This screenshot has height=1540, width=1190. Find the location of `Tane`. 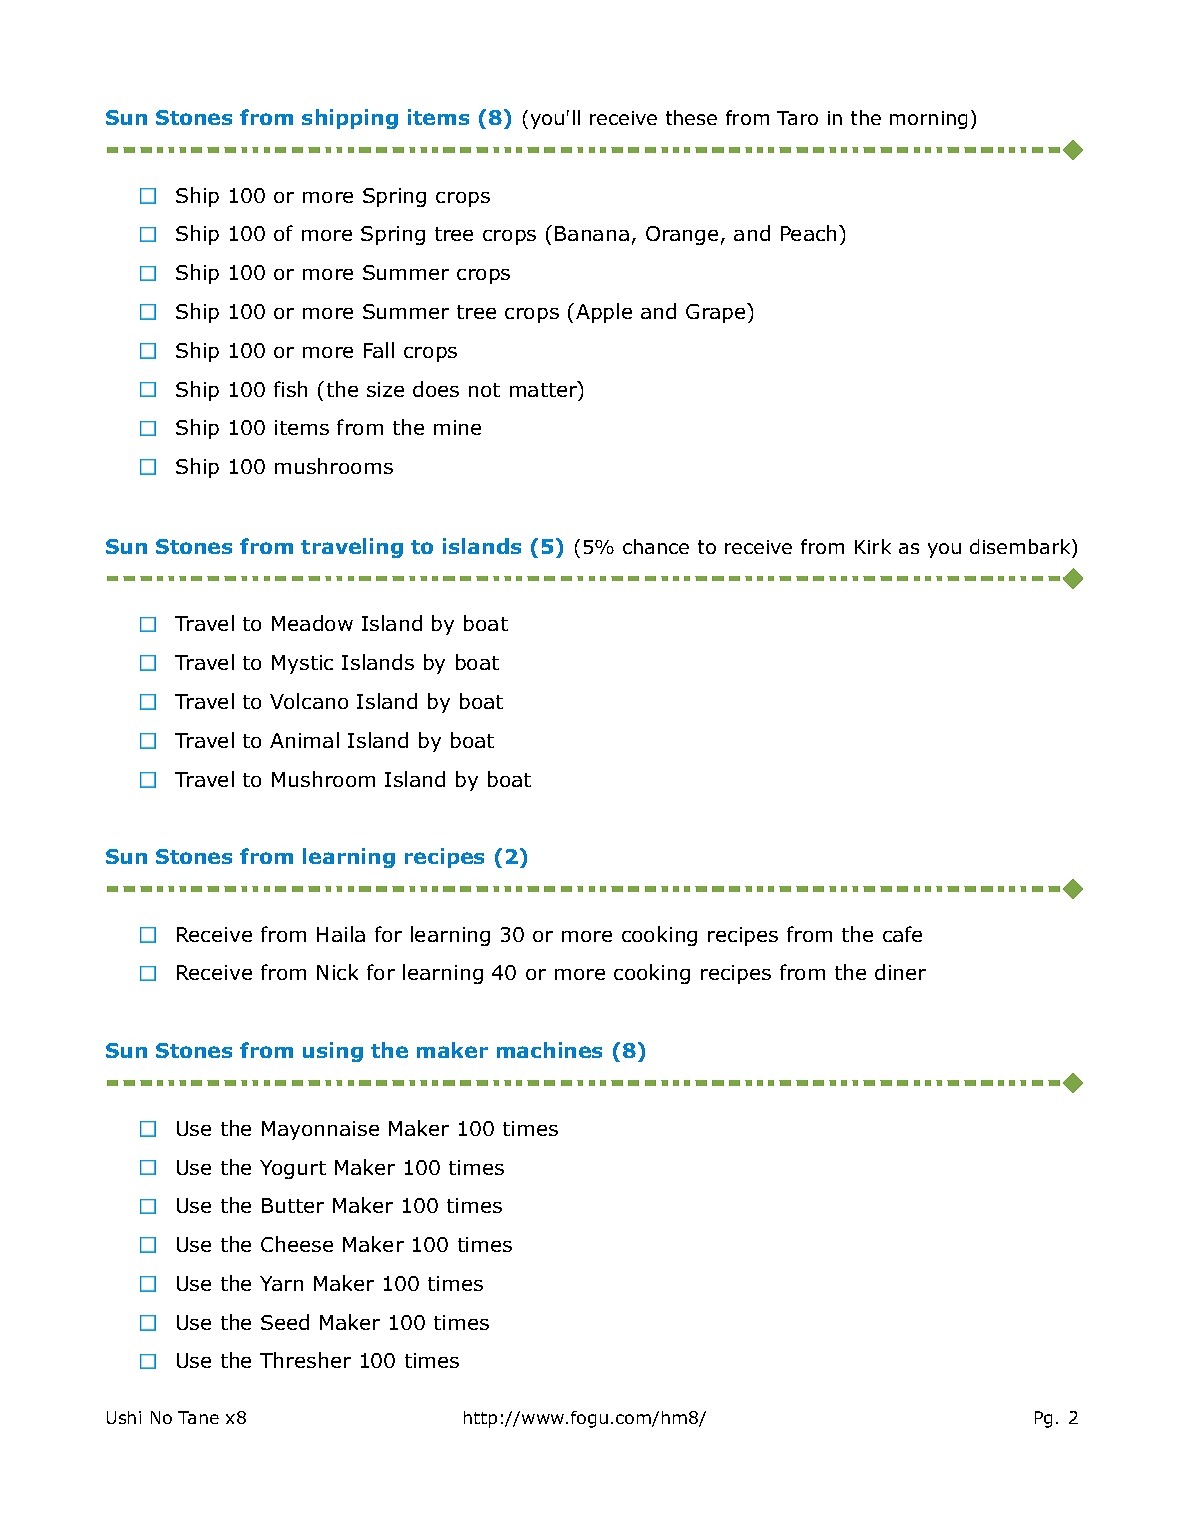

Tane is located at coordinates (198, 1417).
